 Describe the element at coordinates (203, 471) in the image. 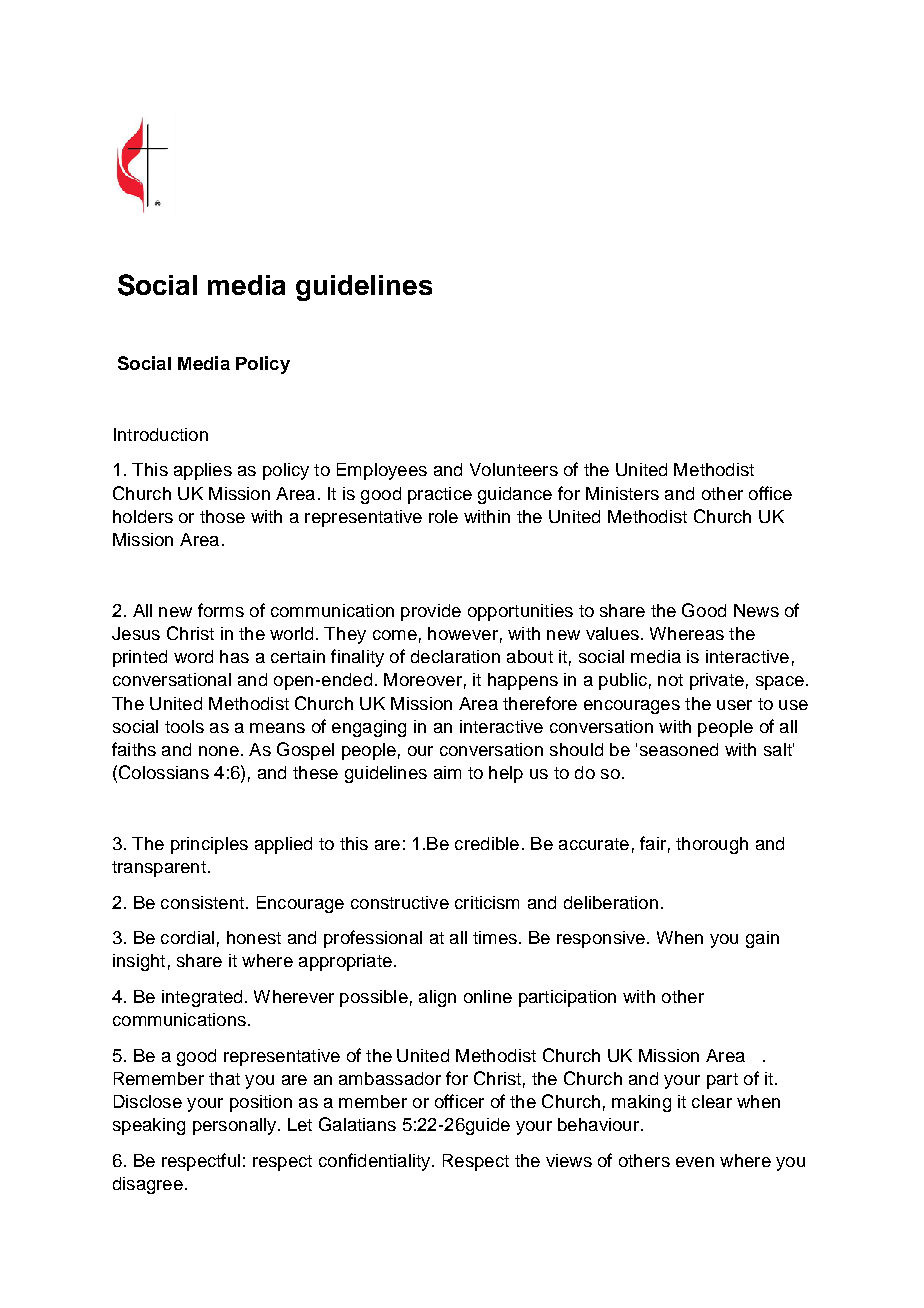

I see `applies` at that location.
